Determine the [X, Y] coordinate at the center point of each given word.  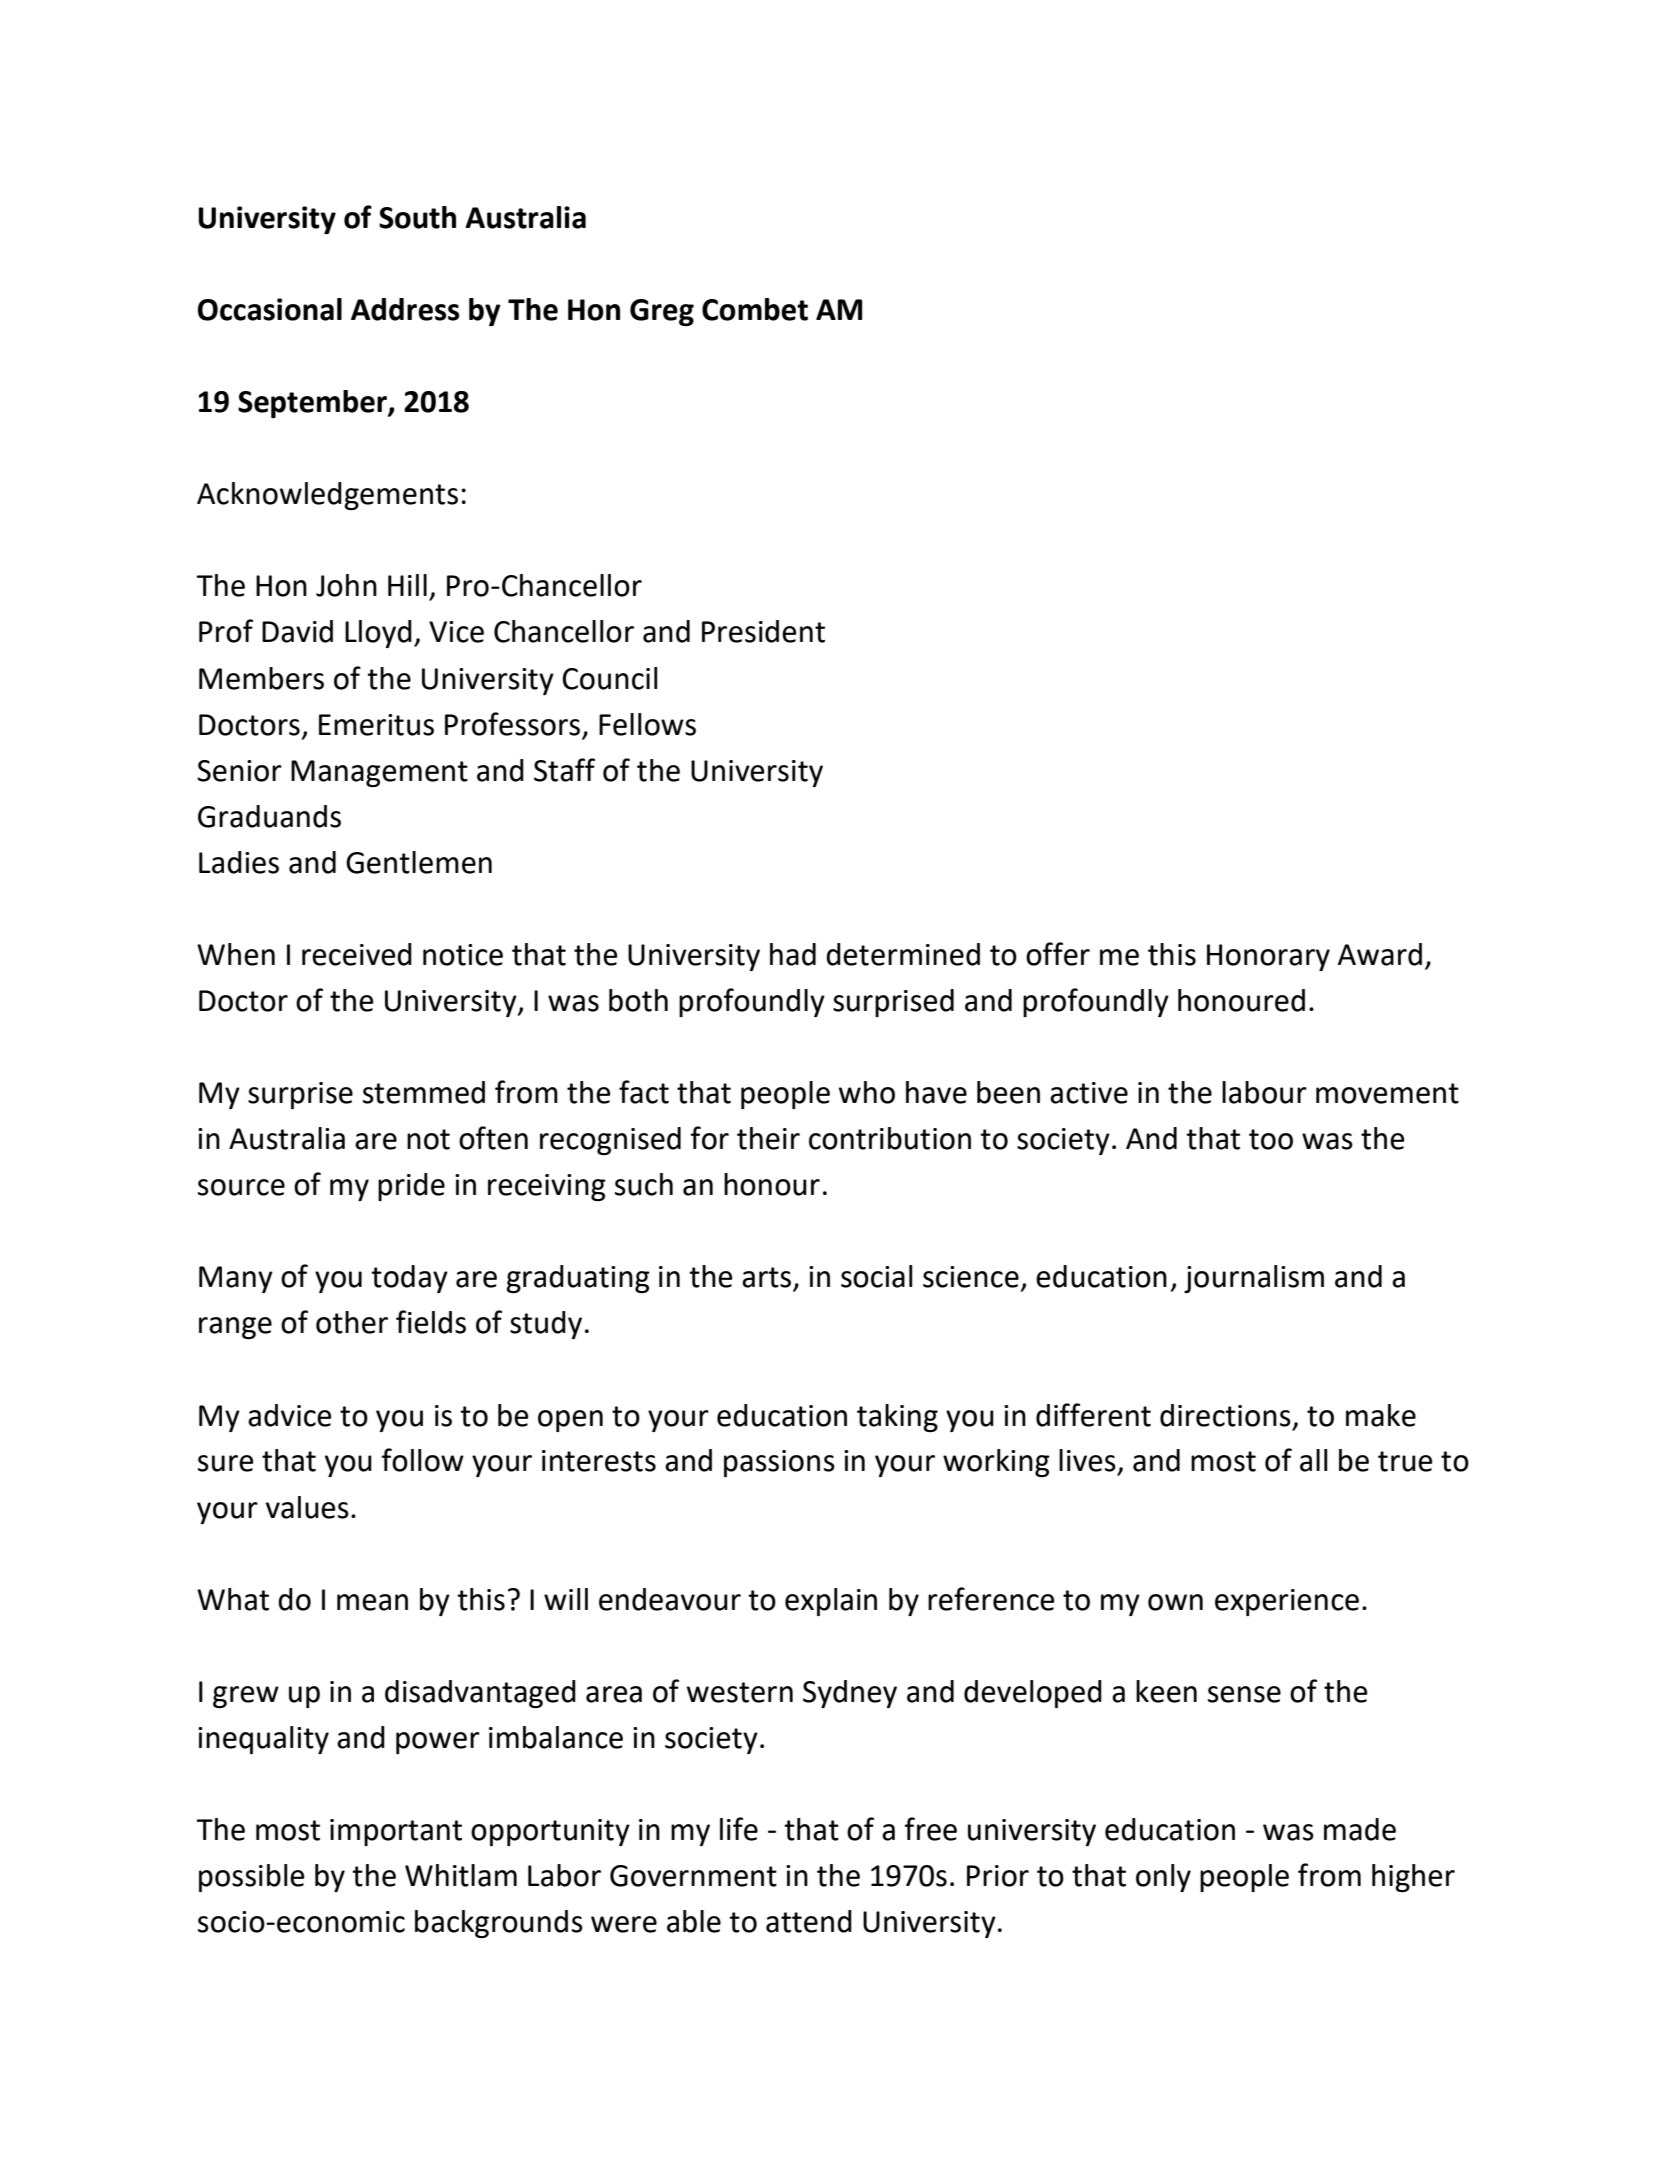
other [352, 1322]
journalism [1254, 1279]
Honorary [1268, 957]
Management [379, 773]
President [763, 631]
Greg [662, 312]
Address [405, 309]
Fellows [647, 724]
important [396, 1832]
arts [768, 1278]
